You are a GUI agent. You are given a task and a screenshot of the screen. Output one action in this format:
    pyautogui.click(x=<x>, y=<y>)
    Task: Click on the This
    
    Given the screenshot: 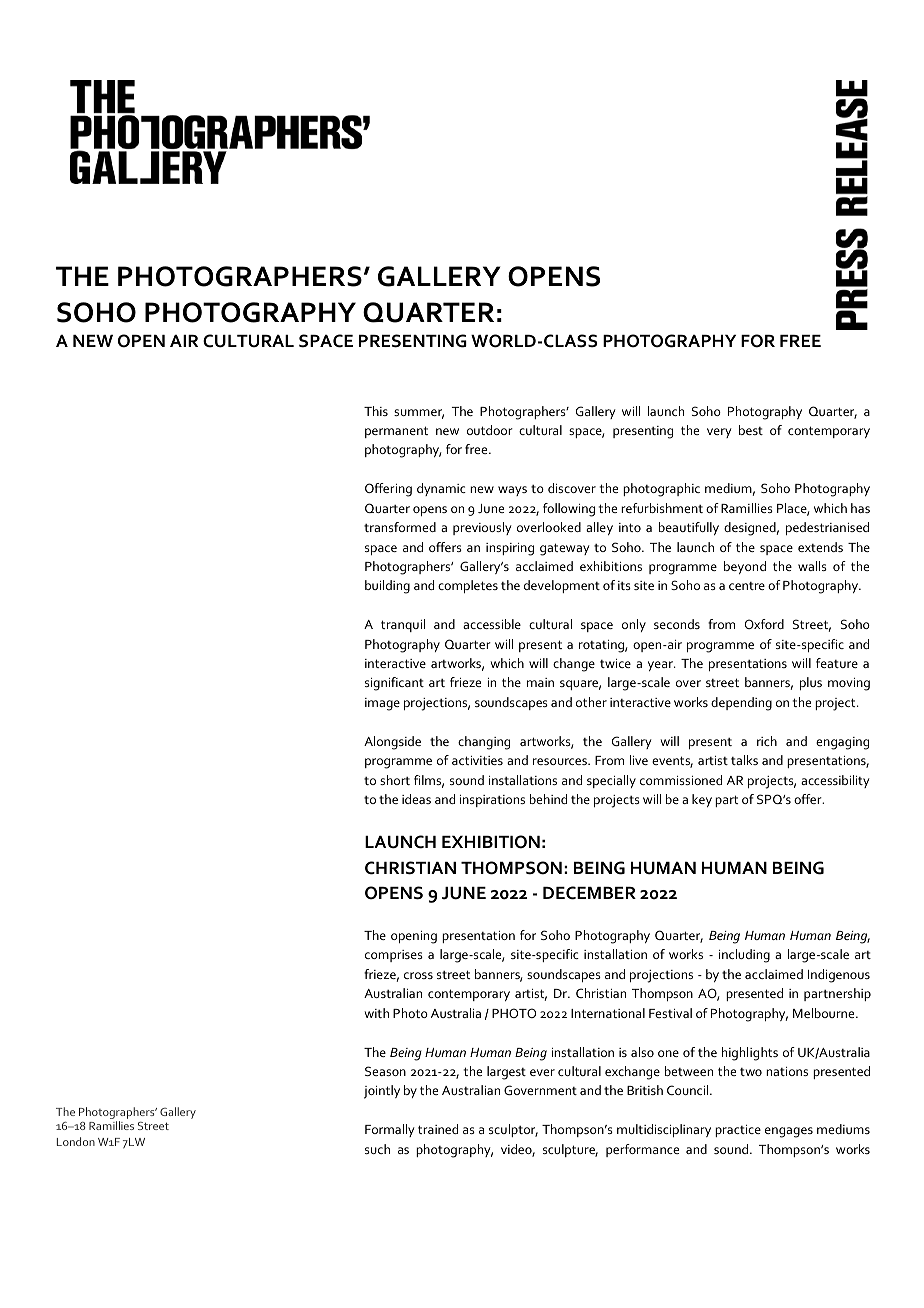 What is the action you would take?
    pyautogui.click(x=376, y=411)
